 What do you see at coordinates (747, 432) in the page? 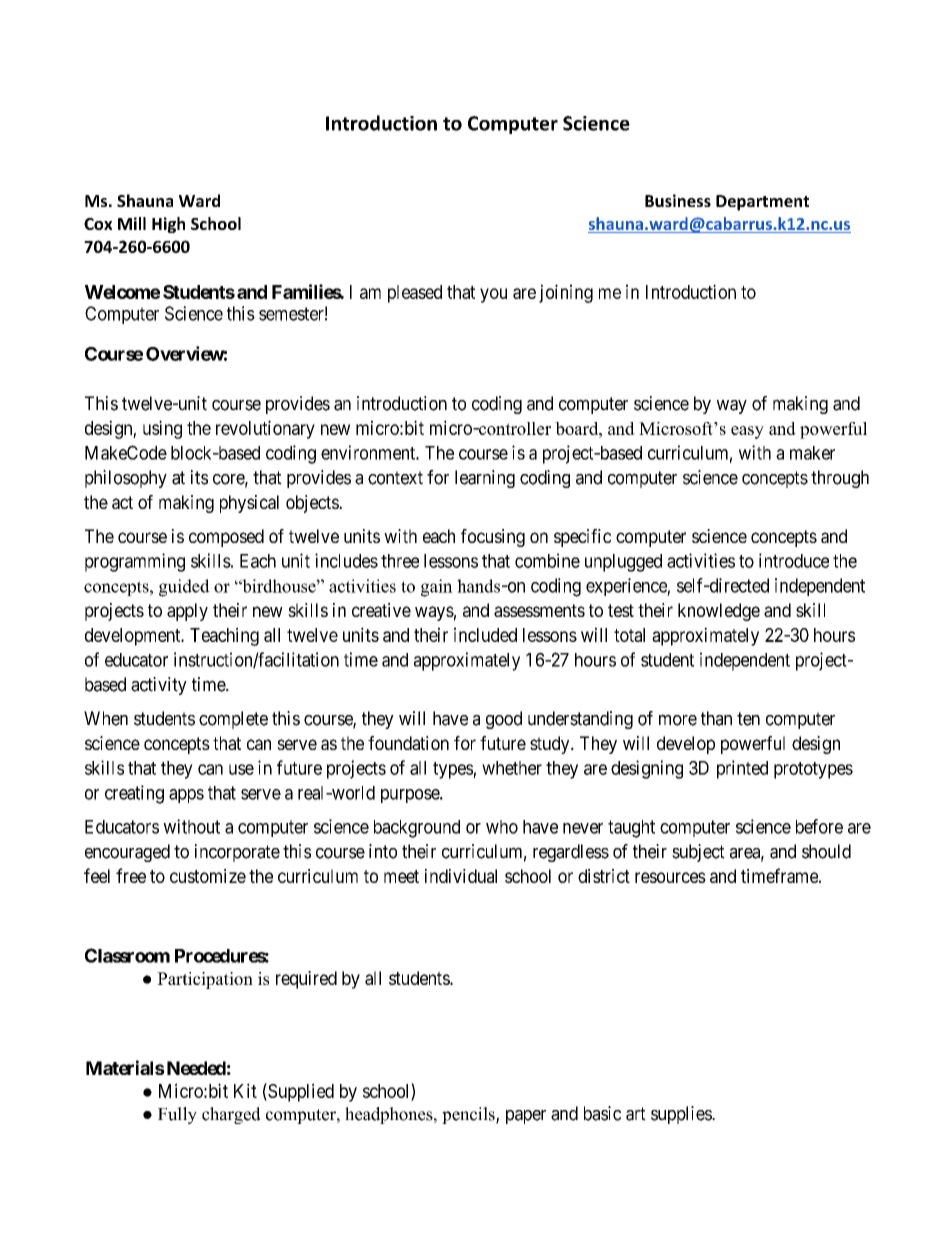
I see `easy` at bounding box center [747, 432].
